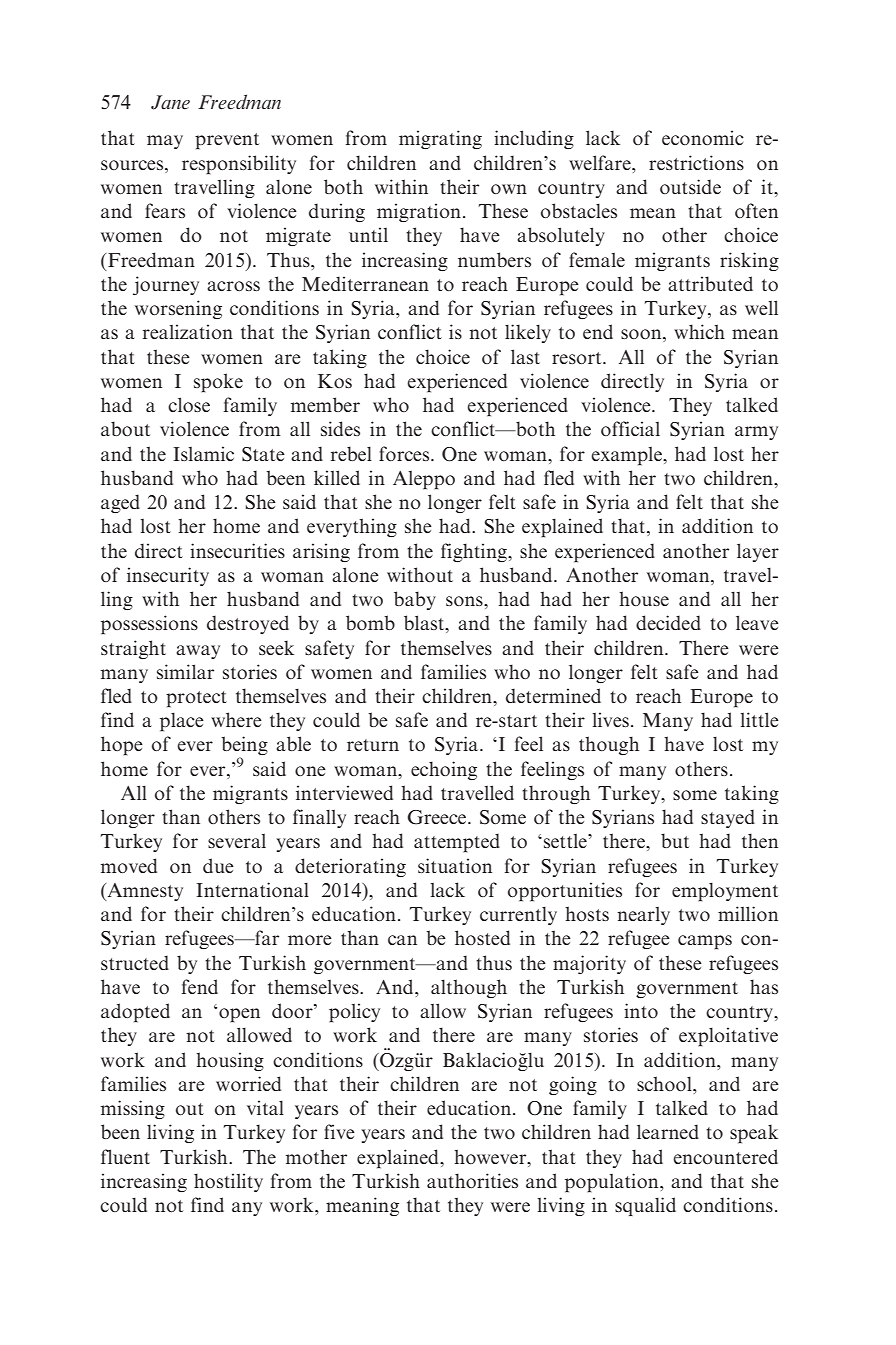 This image has height=1345, width=896. I want to click on sons, so click(465, 601).
